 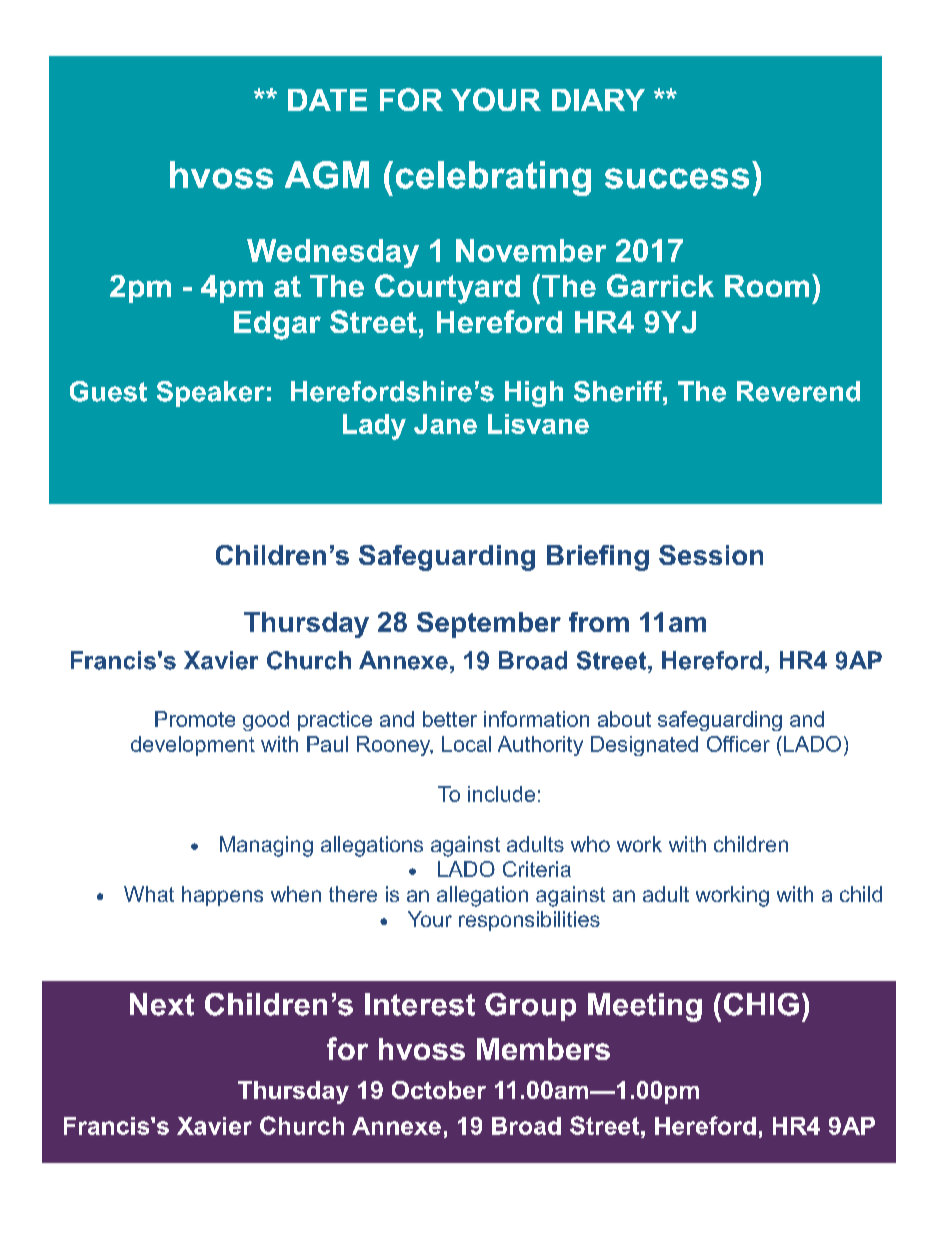 What do you see at coordinates (493, 178) in the screenshot?
I see `celebrating` at bounding box center [493, 178].
